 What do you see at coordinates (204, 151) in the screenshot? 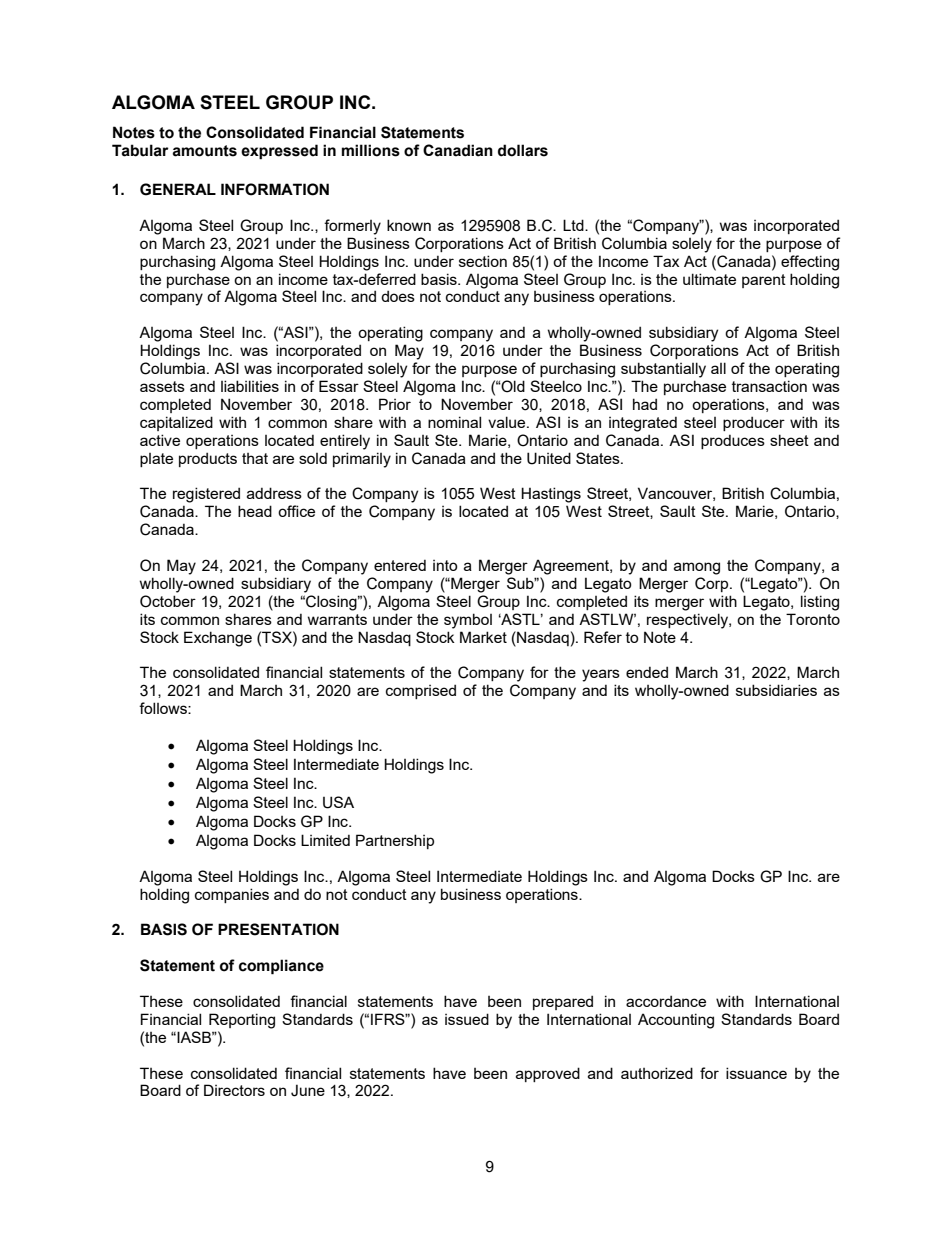
I see `amounts` at bounding box center [204, 151].
